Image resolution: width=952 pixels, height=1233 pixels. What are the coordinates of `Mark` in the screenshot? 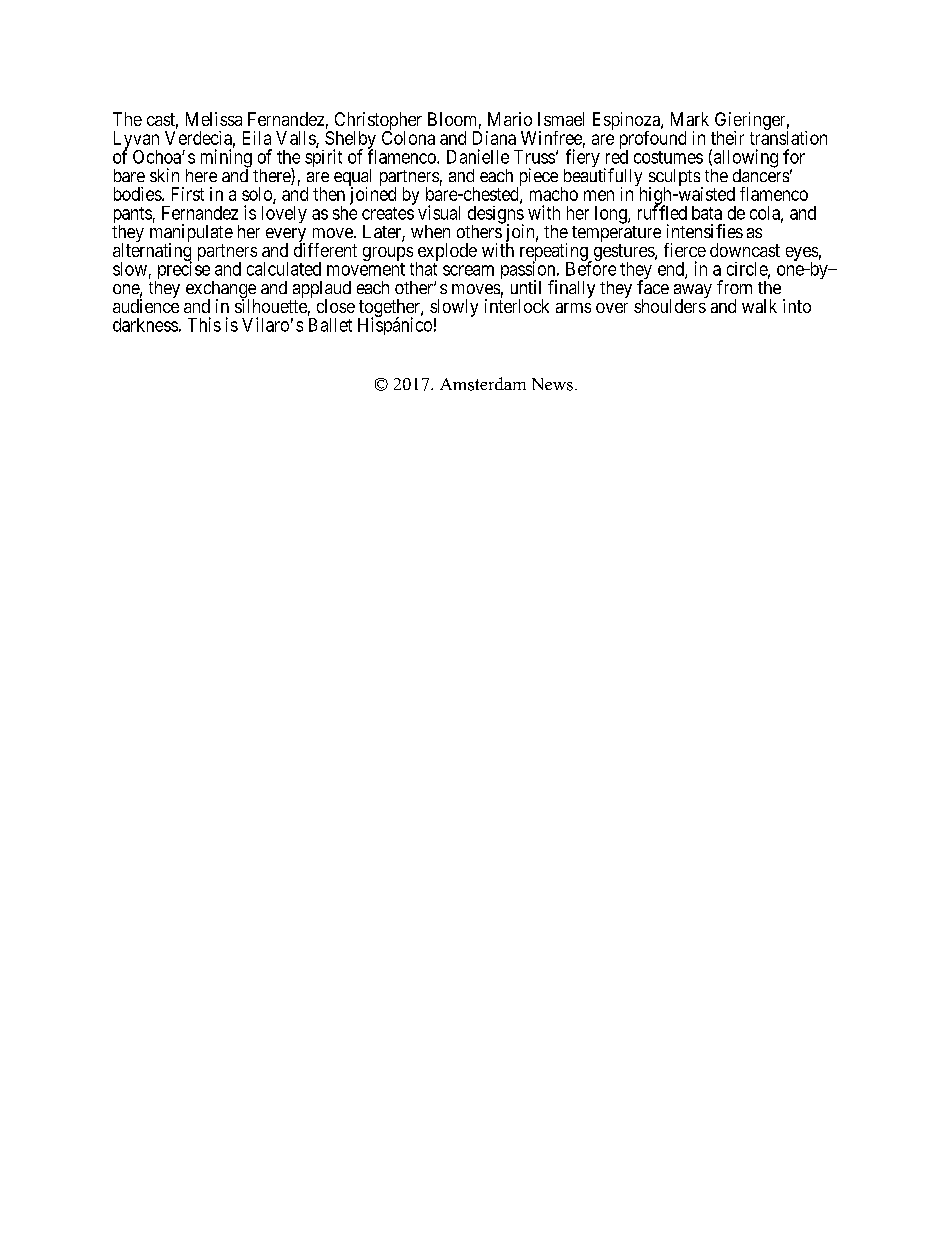 It's located at (690, 119).
